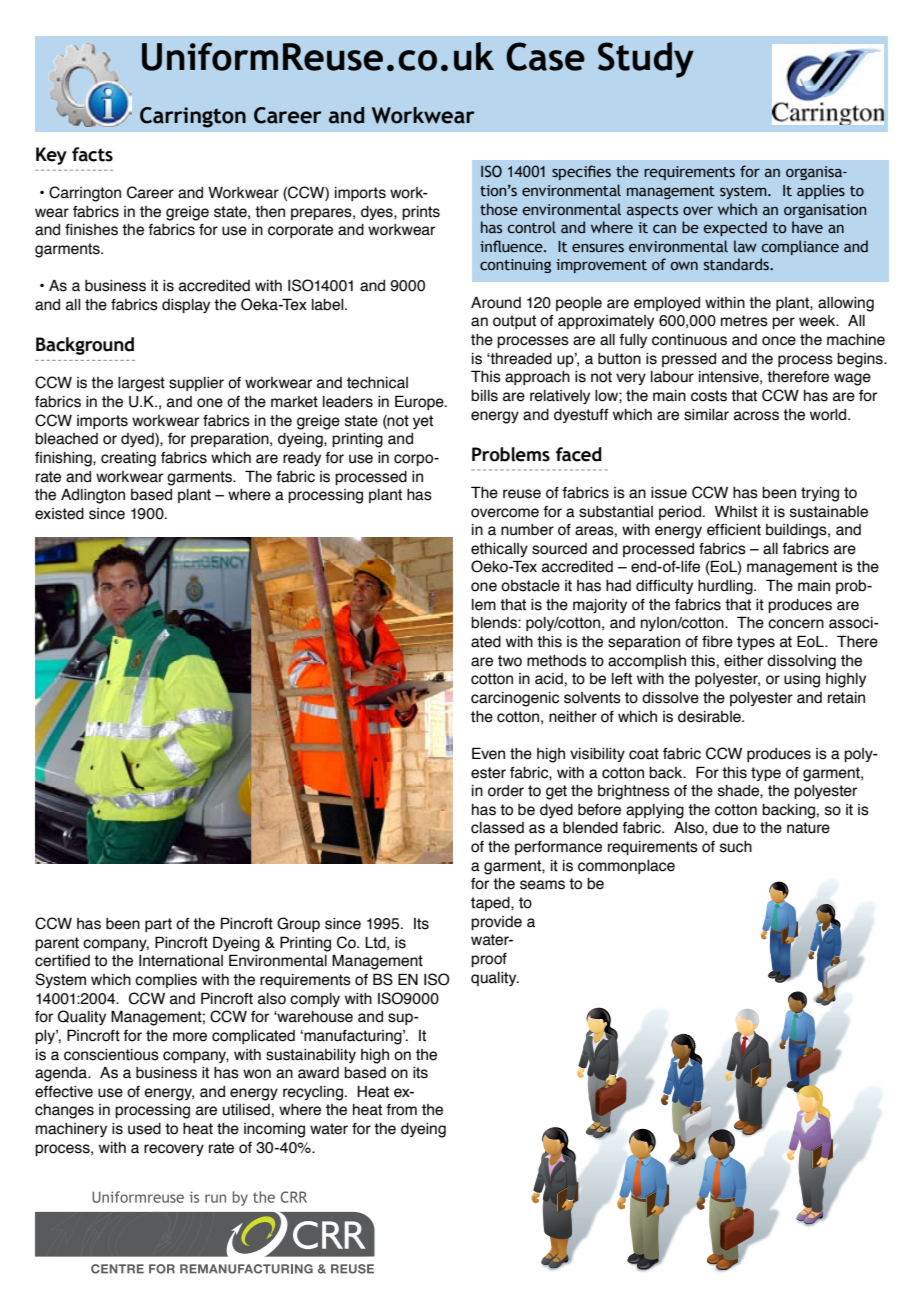 The width and height of the screenshot is (924, 1308). Describe the element at coordinates (646, 60) in the screenshot. I see `Study` at that location.
